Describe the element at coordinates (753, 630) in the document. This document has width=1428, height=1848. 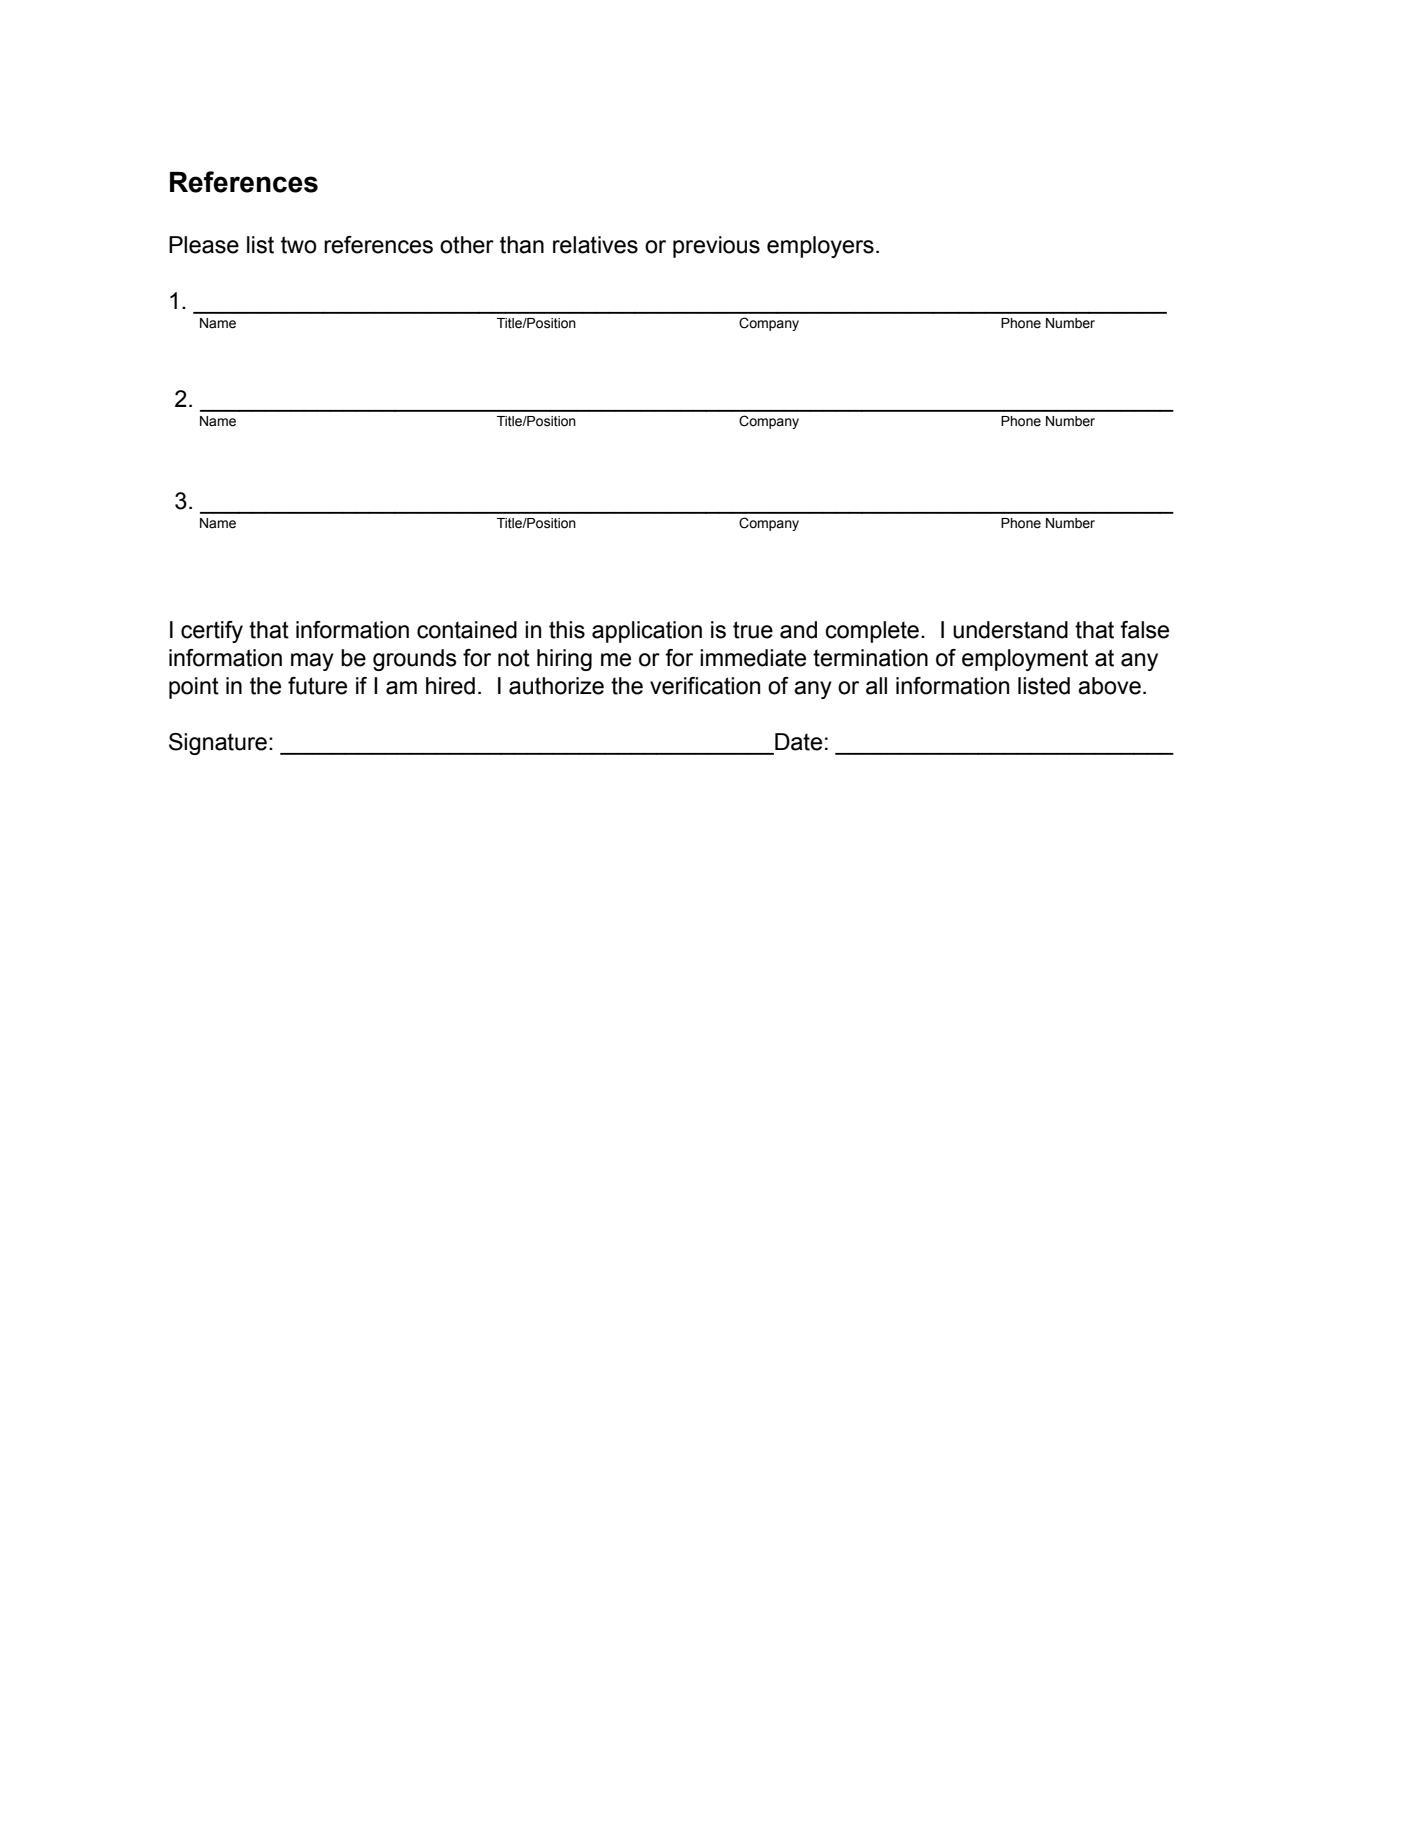
I see `true` at that location.
